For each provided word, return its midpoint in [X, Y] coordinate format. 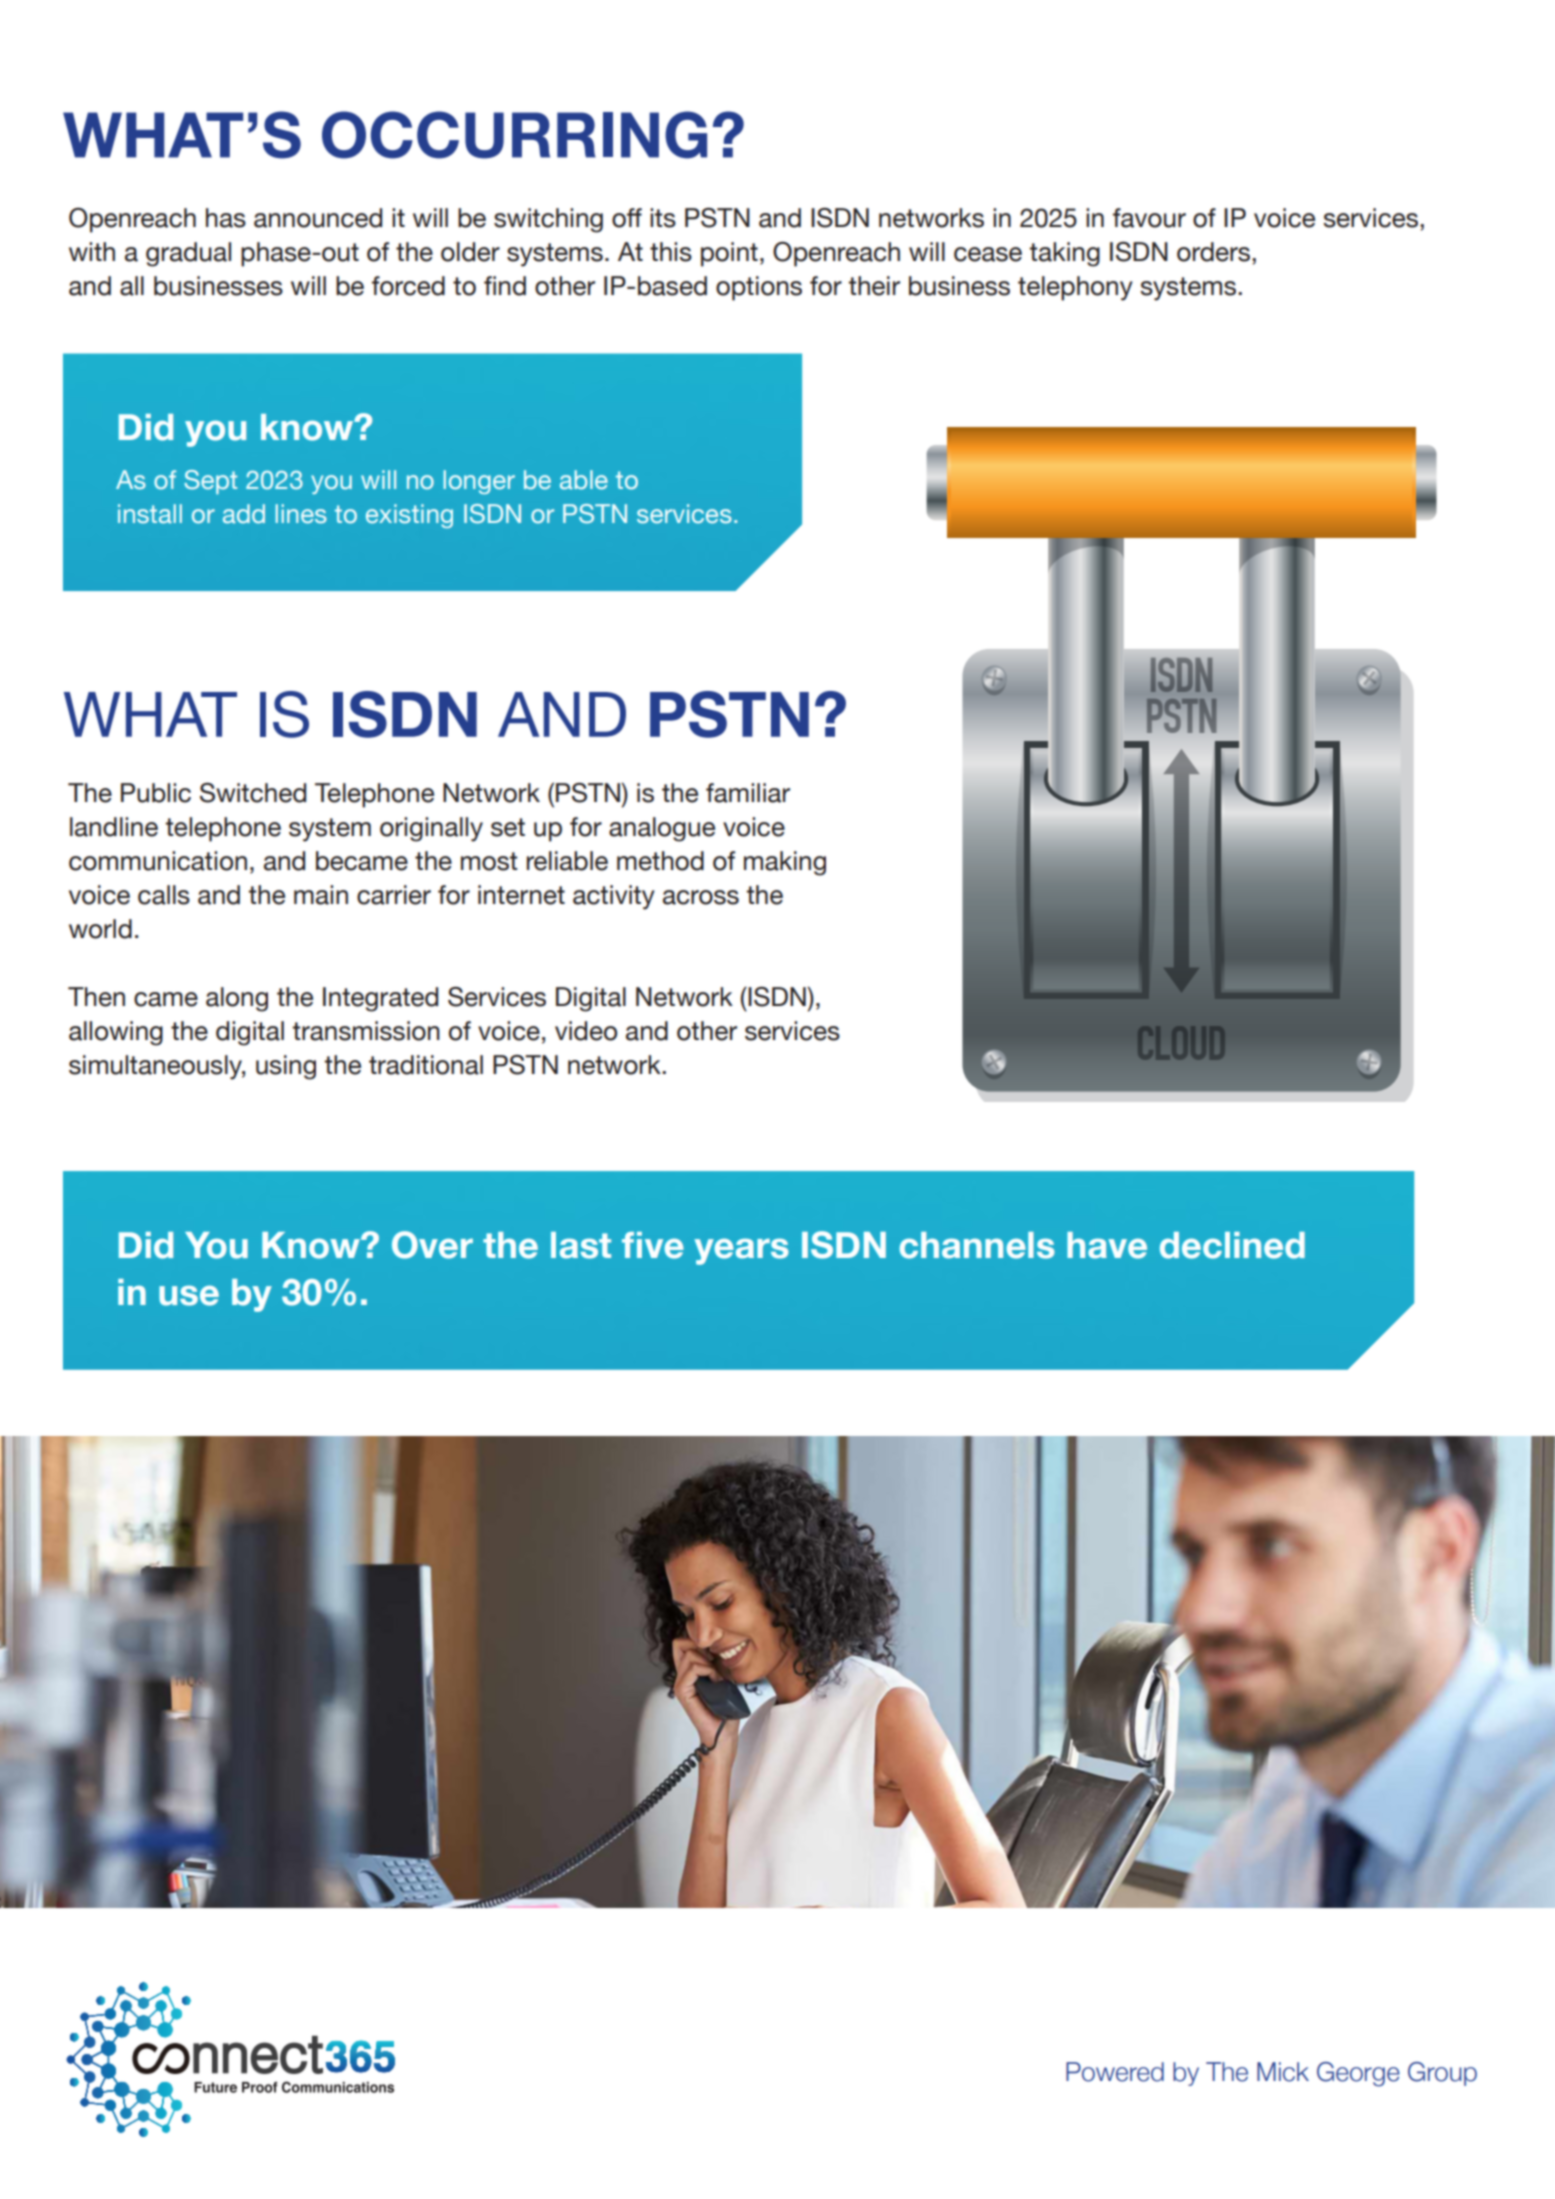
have [1107, 1245]
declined [1232, 1245]
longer [479, 482]
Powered [1115, 2072]
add [244, 513]
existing [409, 516]
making [785, 863]
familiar [748, 793]
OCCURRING [514, 135]
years [741, 1251]
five [653, 1245]
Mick [1283, 2072]
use [189, 1295]
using [286, 1067]
